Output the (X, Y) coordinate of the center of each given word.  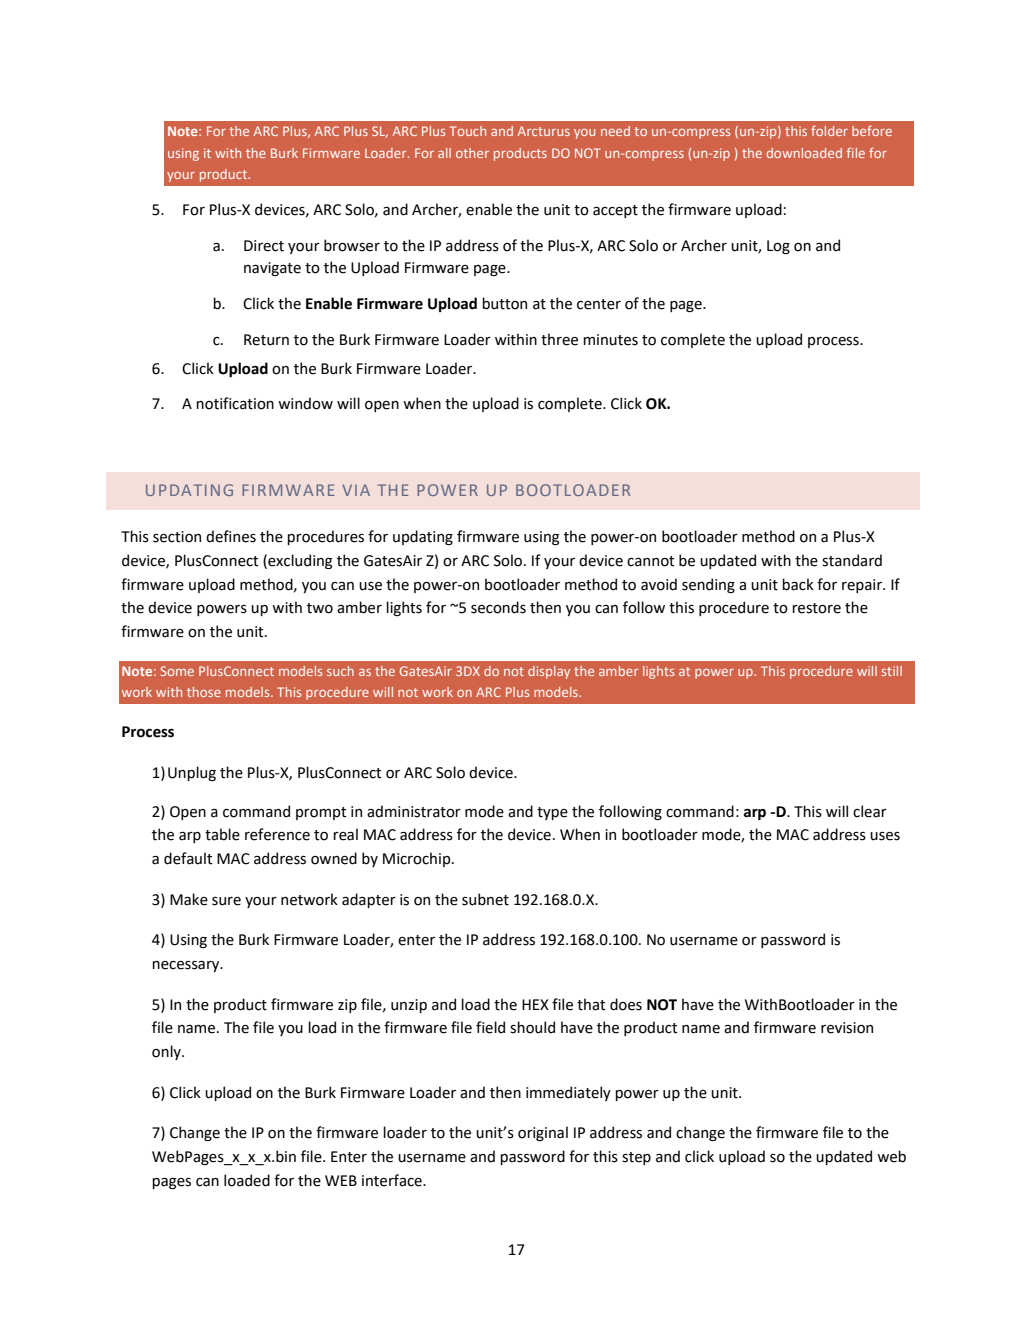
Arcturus (544, 131)
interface (393, 1180)
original (543, 1133)
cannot (651, 561)
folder (829, 130)
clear (870, 811)
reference (277, 834)
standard (852, 560)
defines (231, 536)
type (552, 813)
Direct (264, 246)
